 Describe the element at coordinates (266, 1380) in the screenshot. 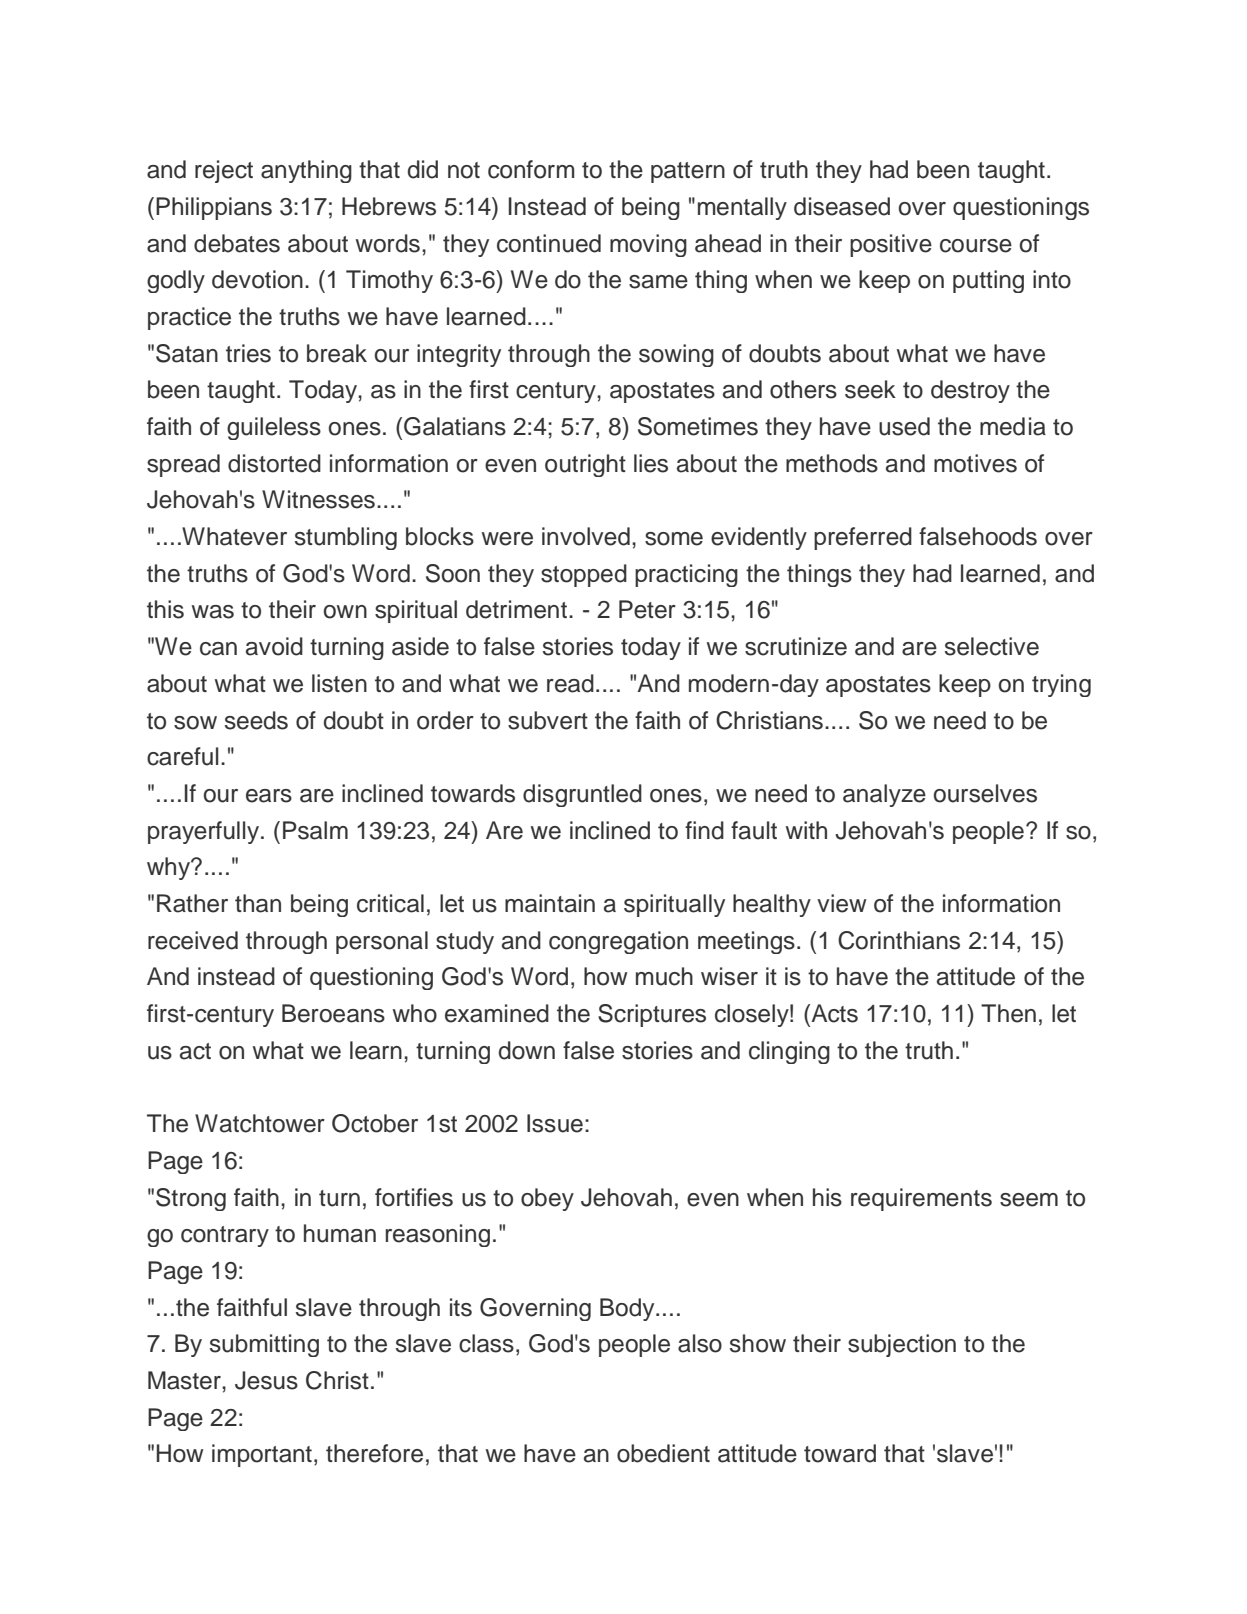

I see `Jesus` at that location.
